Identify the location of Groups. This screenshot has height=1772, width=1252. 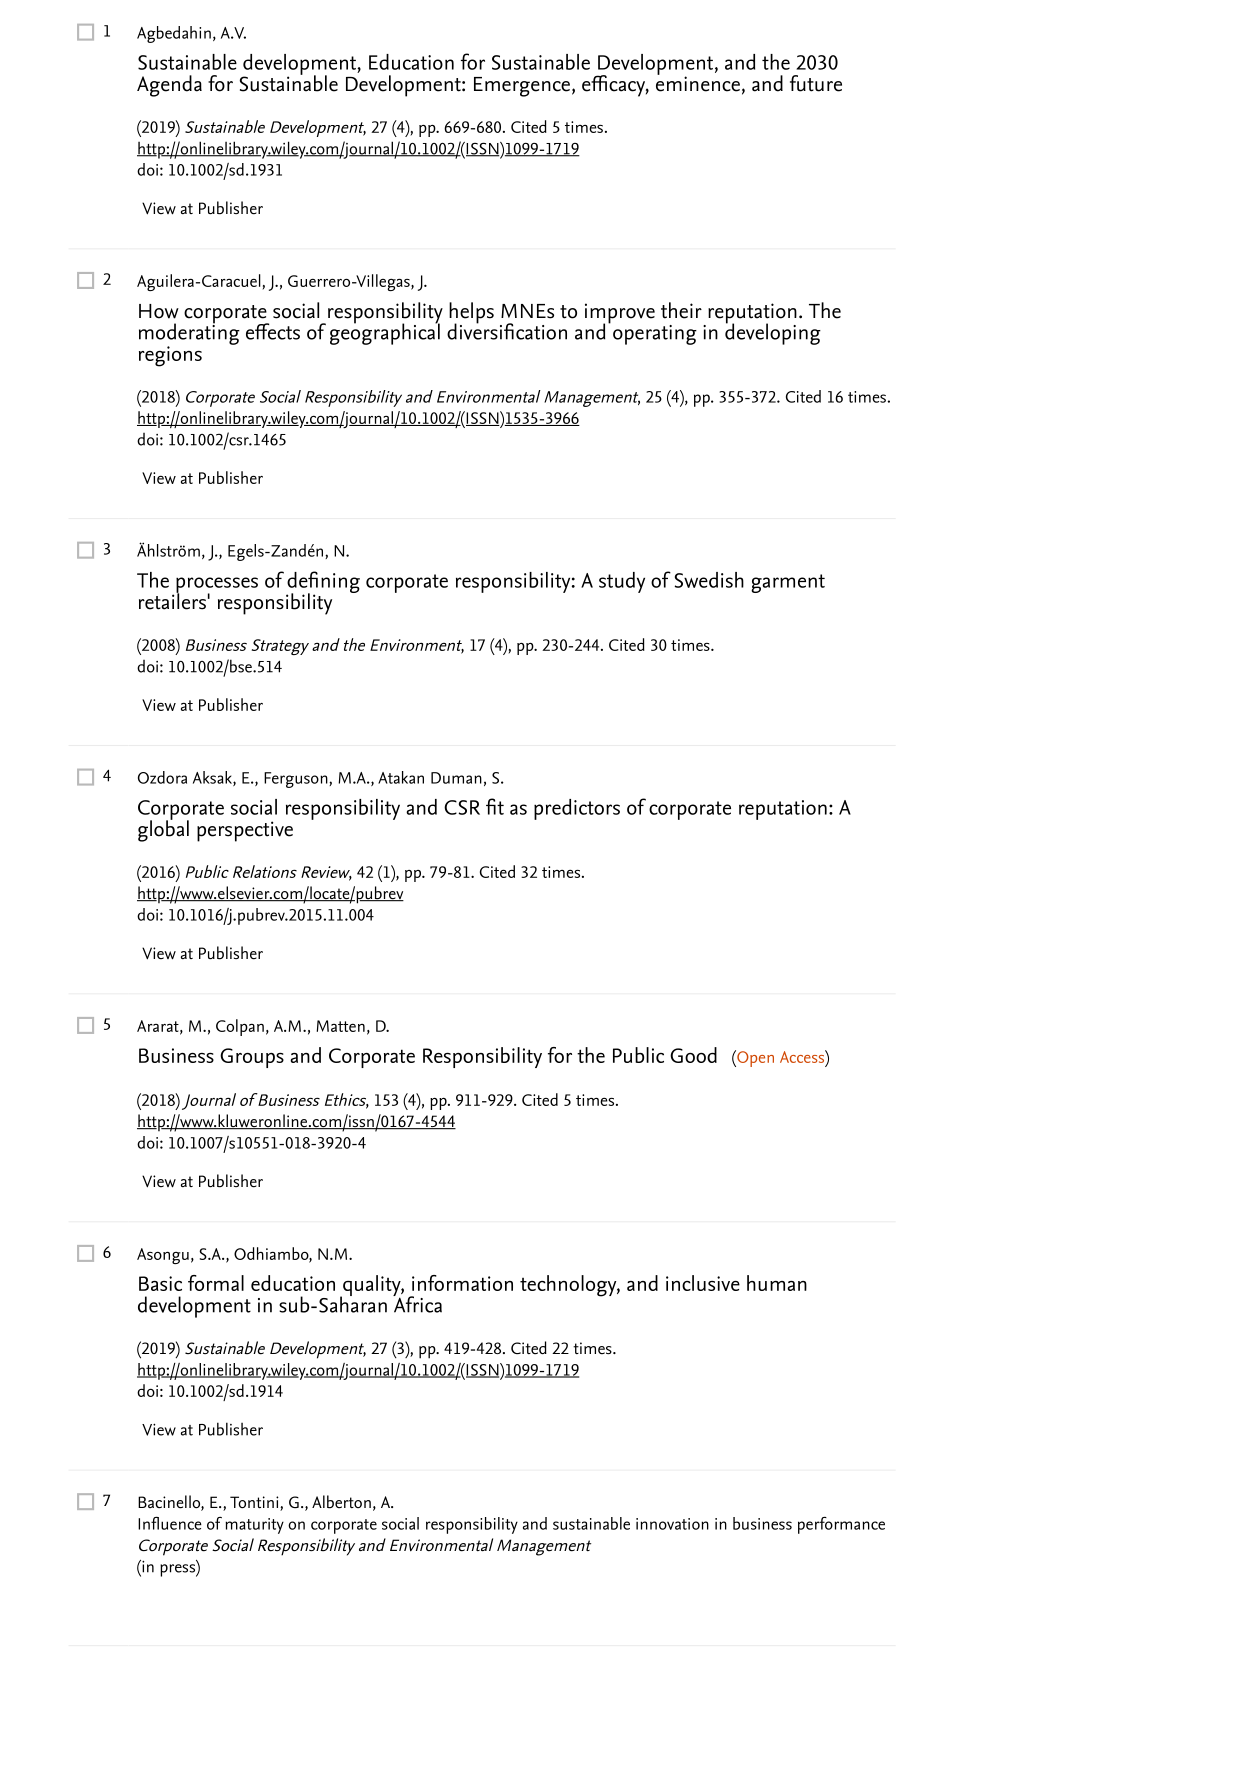
(252, 1058).
